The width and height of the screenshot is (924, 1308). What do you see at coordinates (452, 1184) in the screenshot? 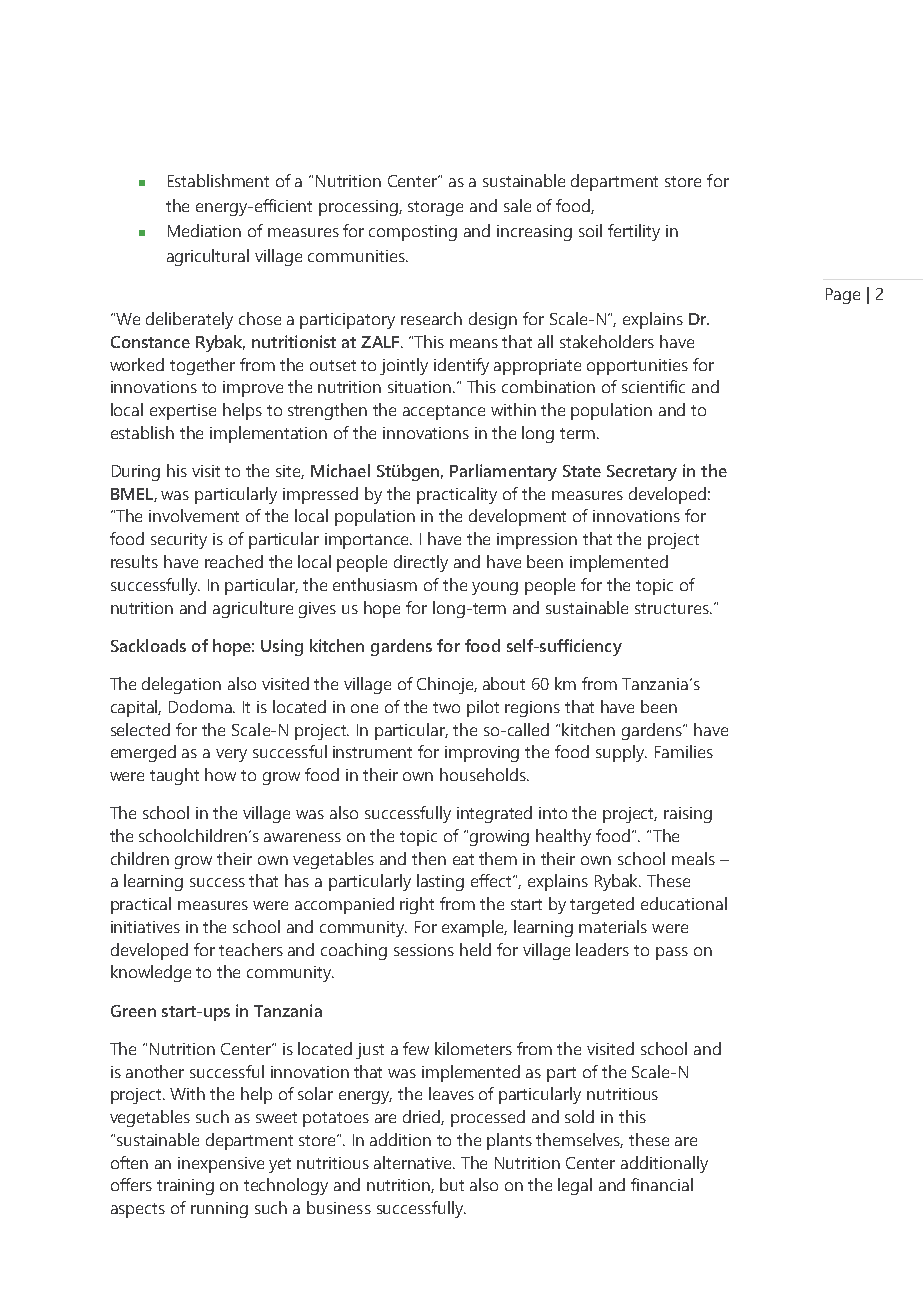
I see `but` at bounding box center [452, 1184].
